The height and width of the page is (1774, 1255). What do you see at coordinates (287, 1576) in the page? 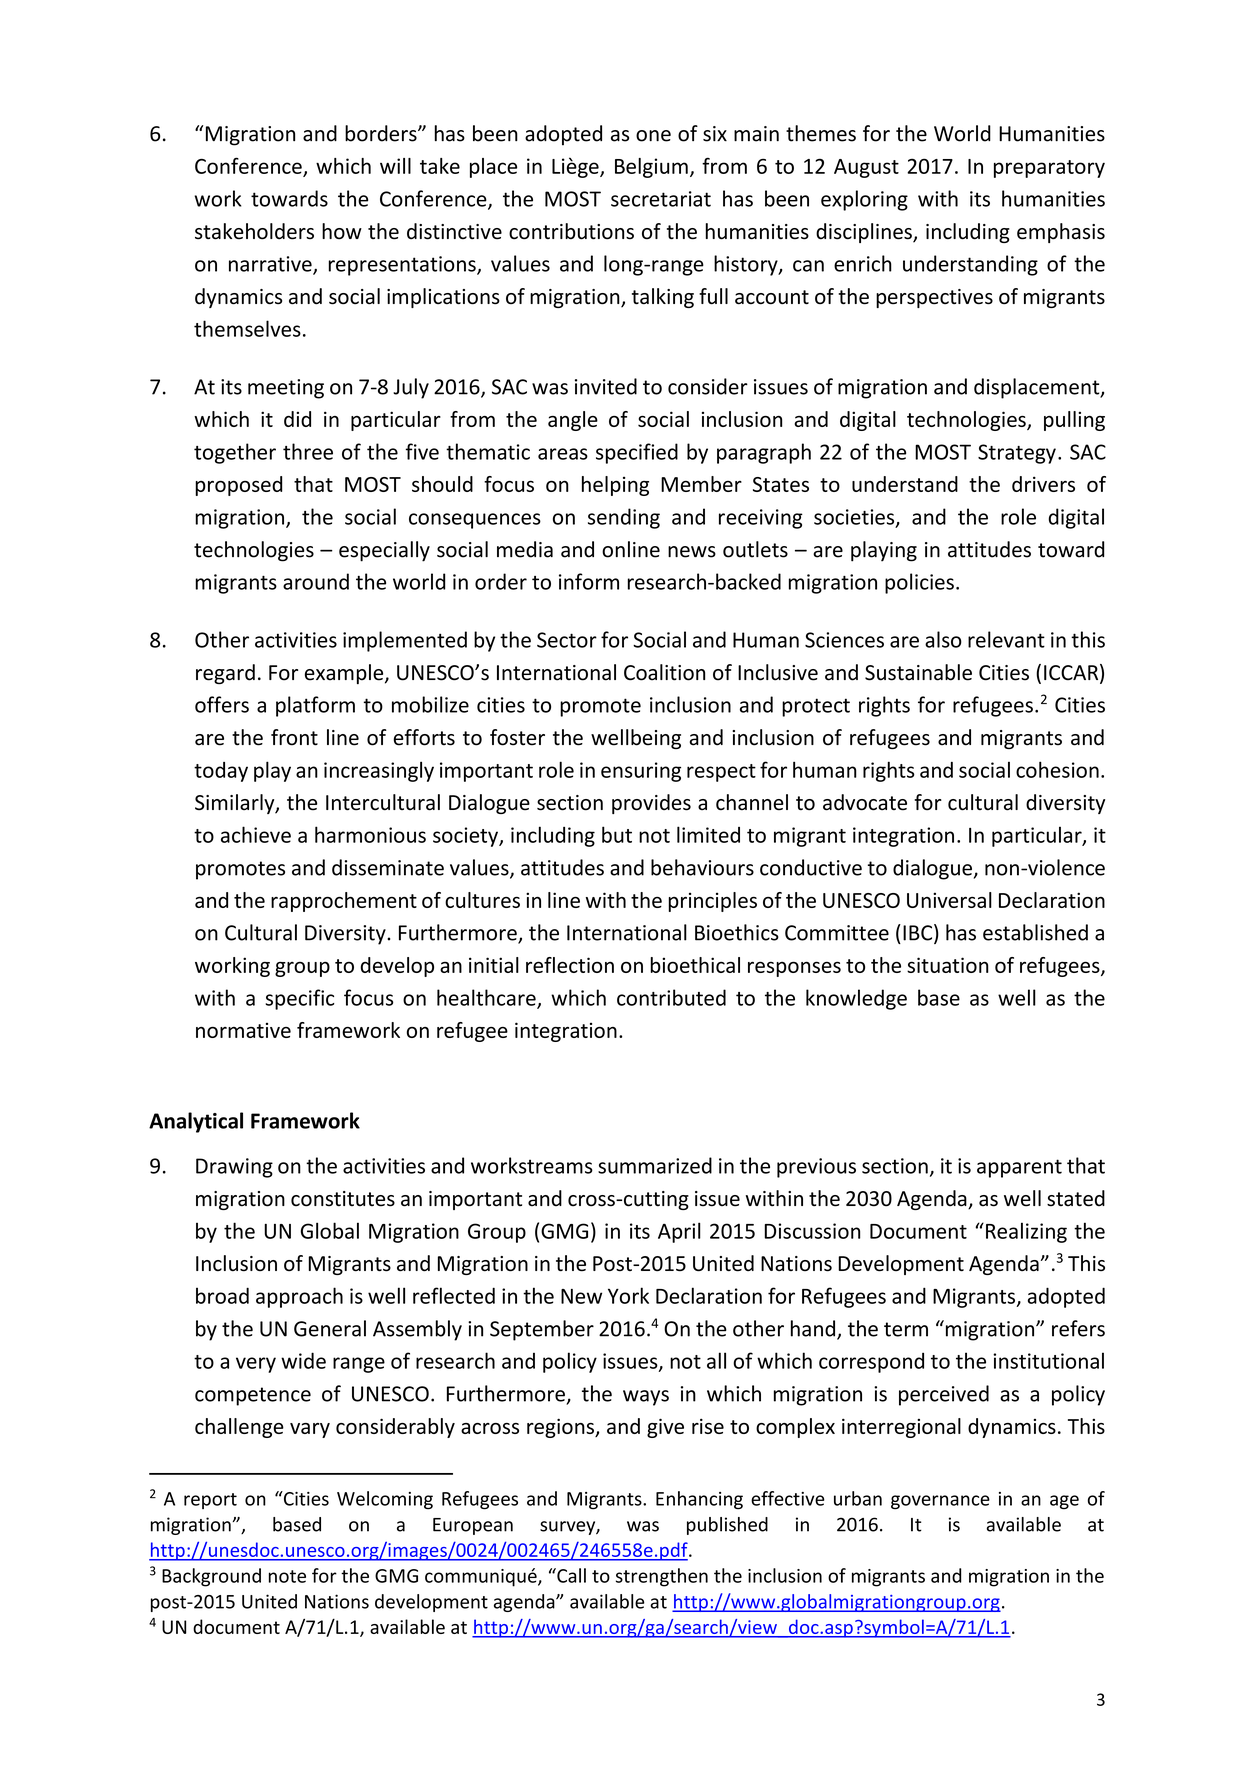
I see `note` at bounding box center [287, 1576].
